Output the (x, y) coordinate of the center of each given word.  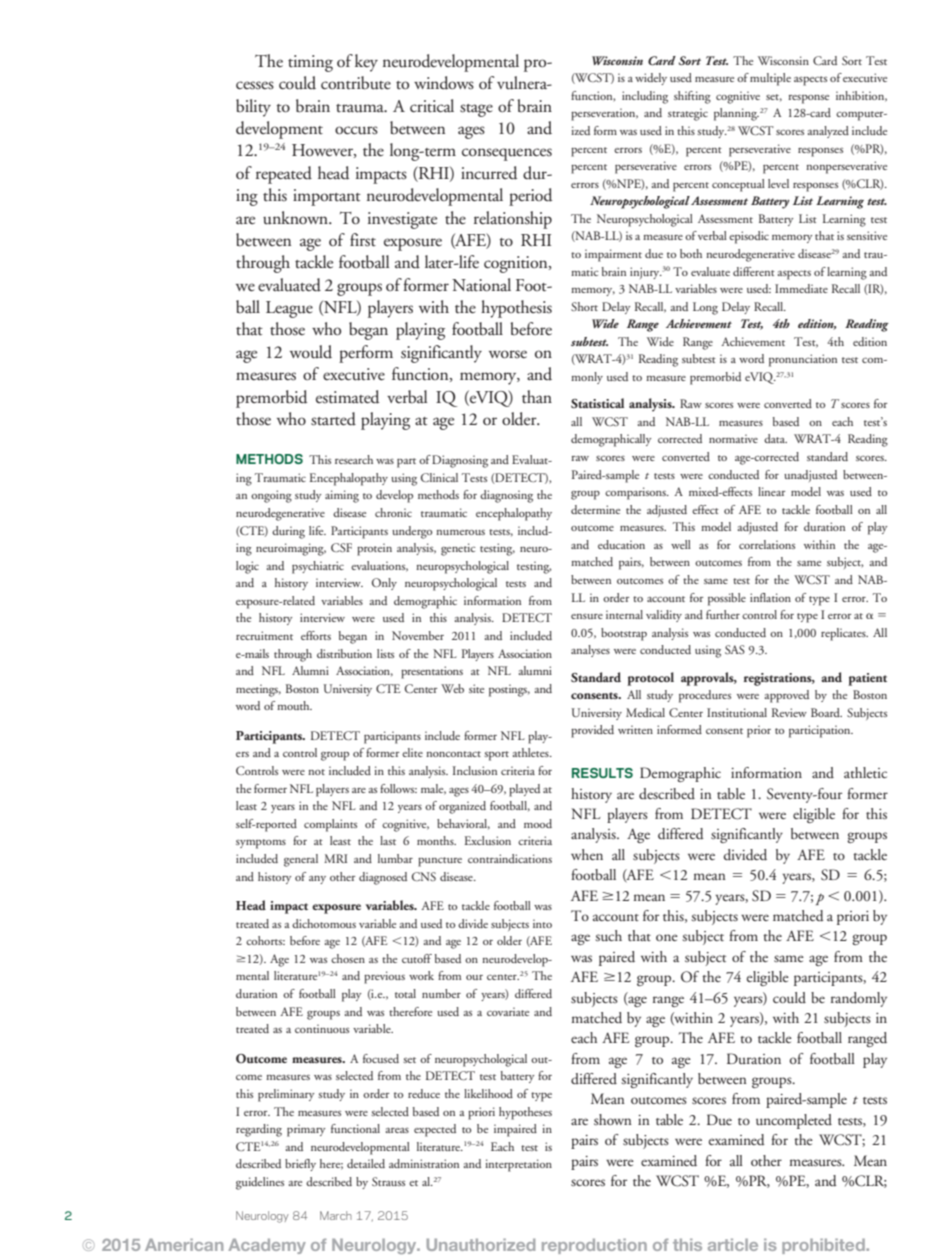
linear (771, 491)
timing (310, 63)
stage (476, 110)
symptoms (261, 844)
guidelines (260, 1183)
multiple (770, 79)
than (537, 397)
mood (538, 823)
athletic (865, 772)
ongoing (271, 496)
